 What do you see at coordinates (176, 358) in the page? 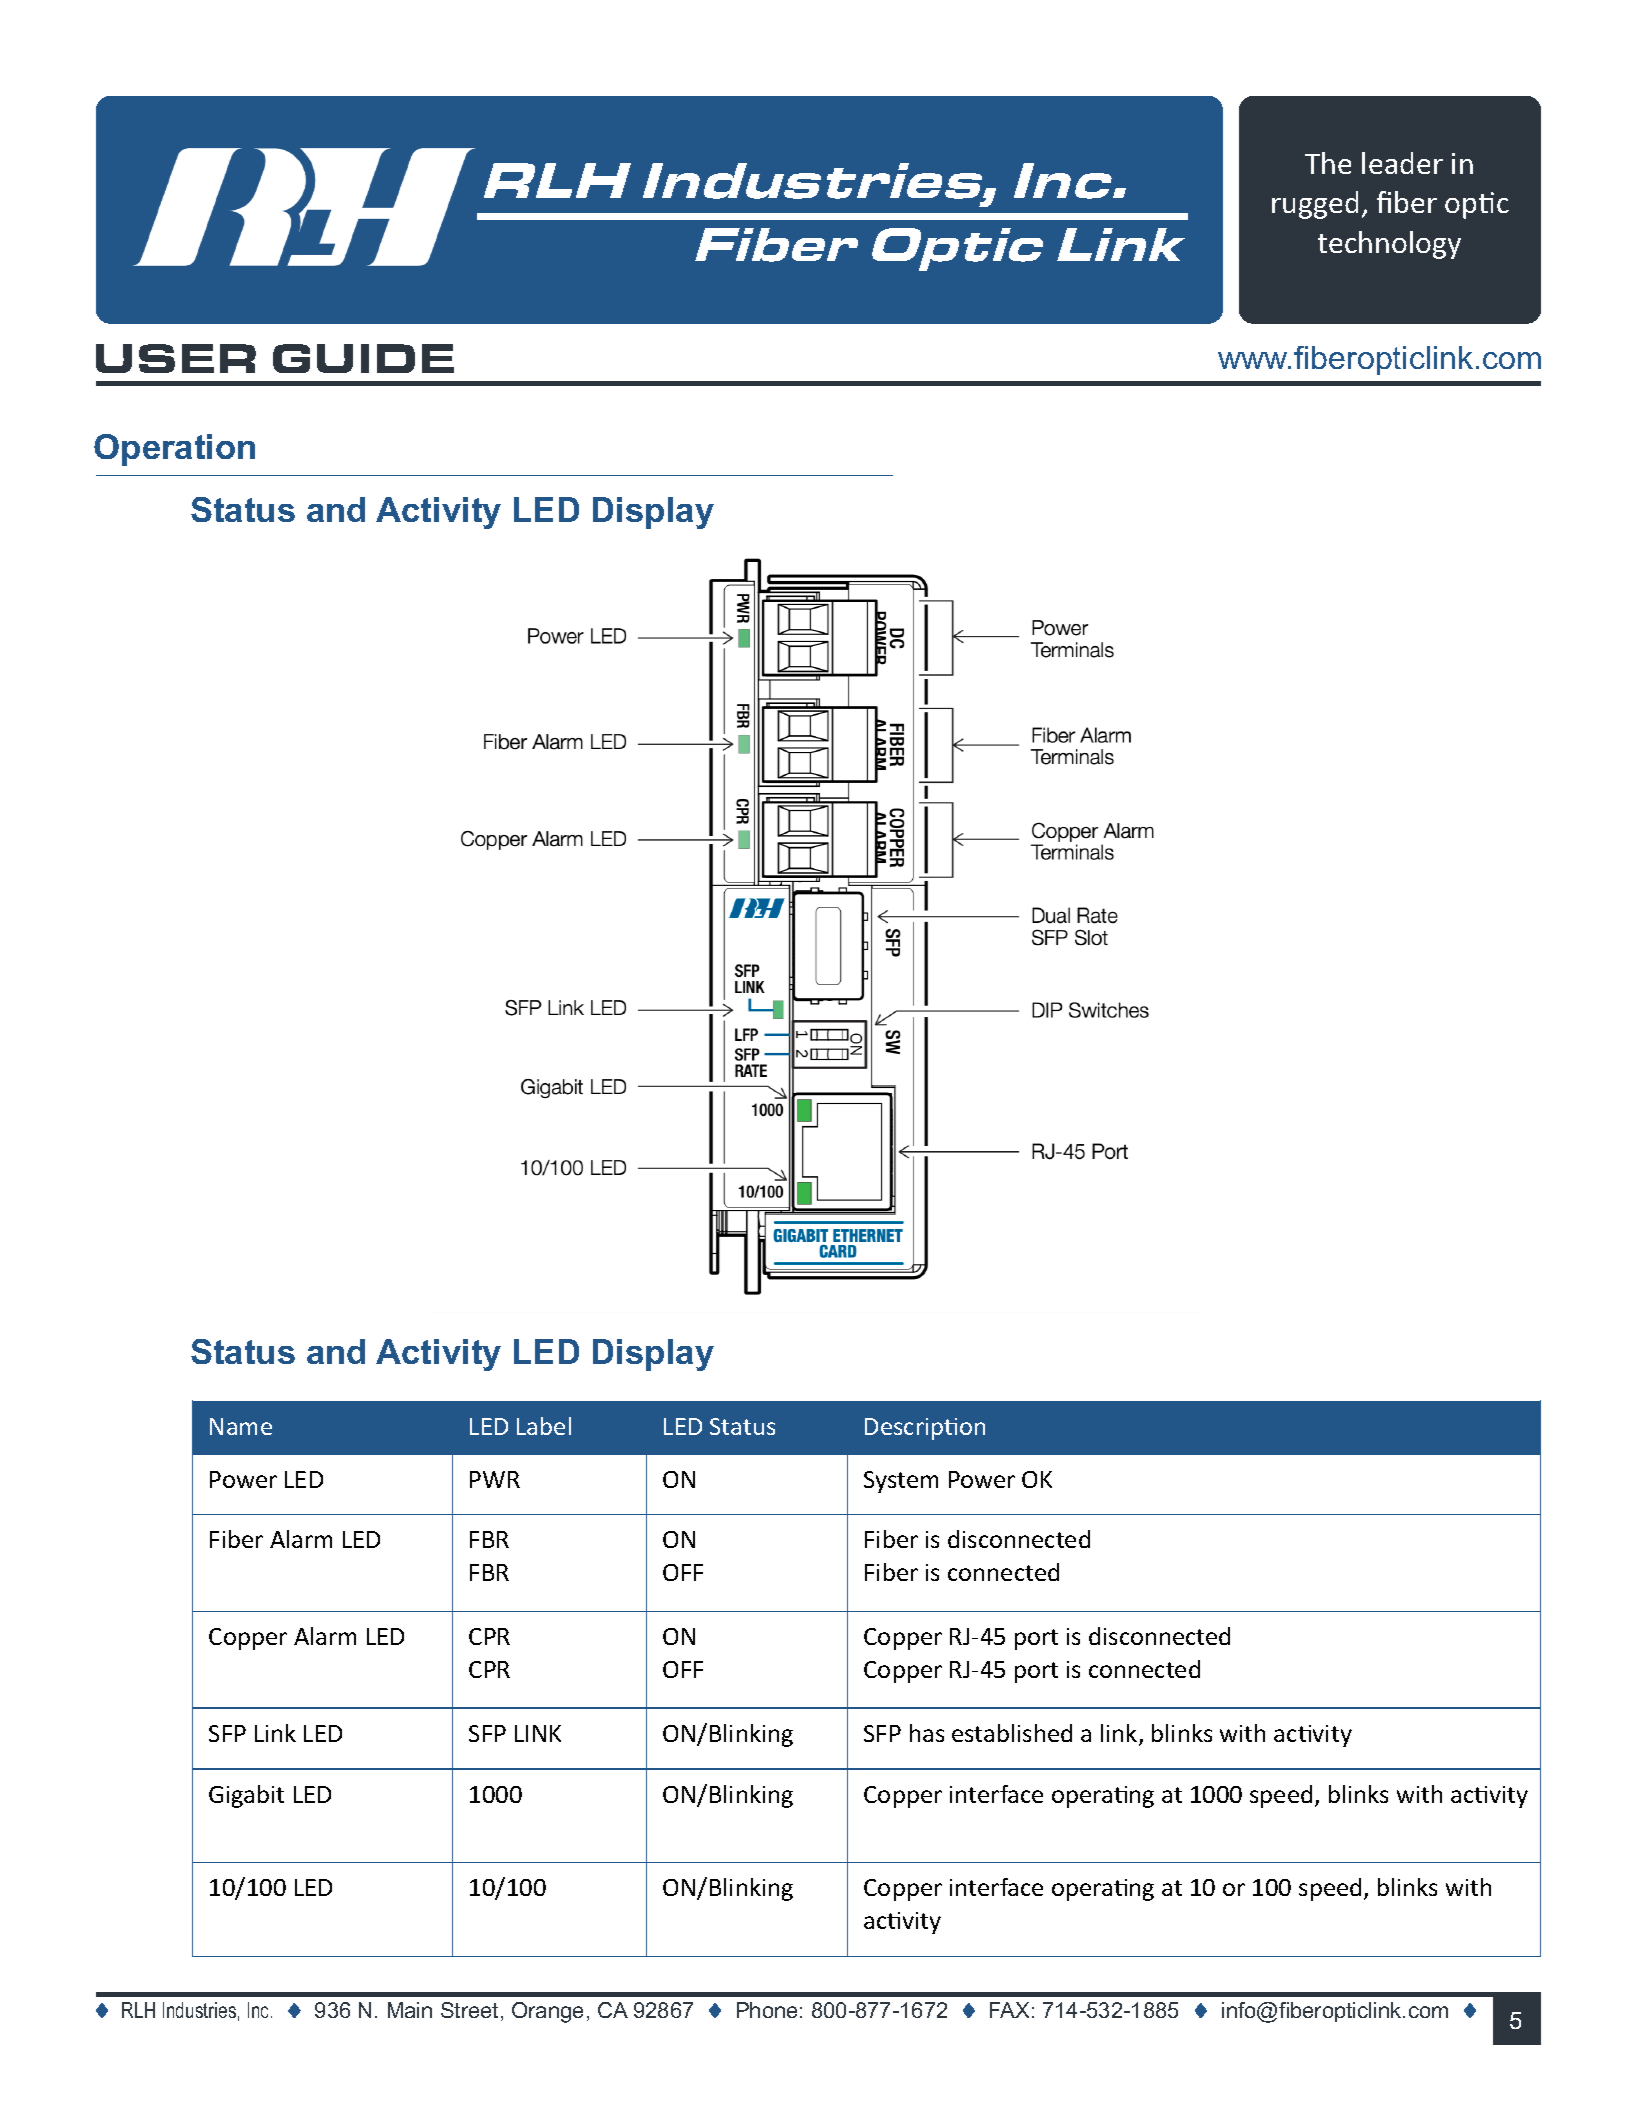
I see `USER` at bounding box center [176, 358].
